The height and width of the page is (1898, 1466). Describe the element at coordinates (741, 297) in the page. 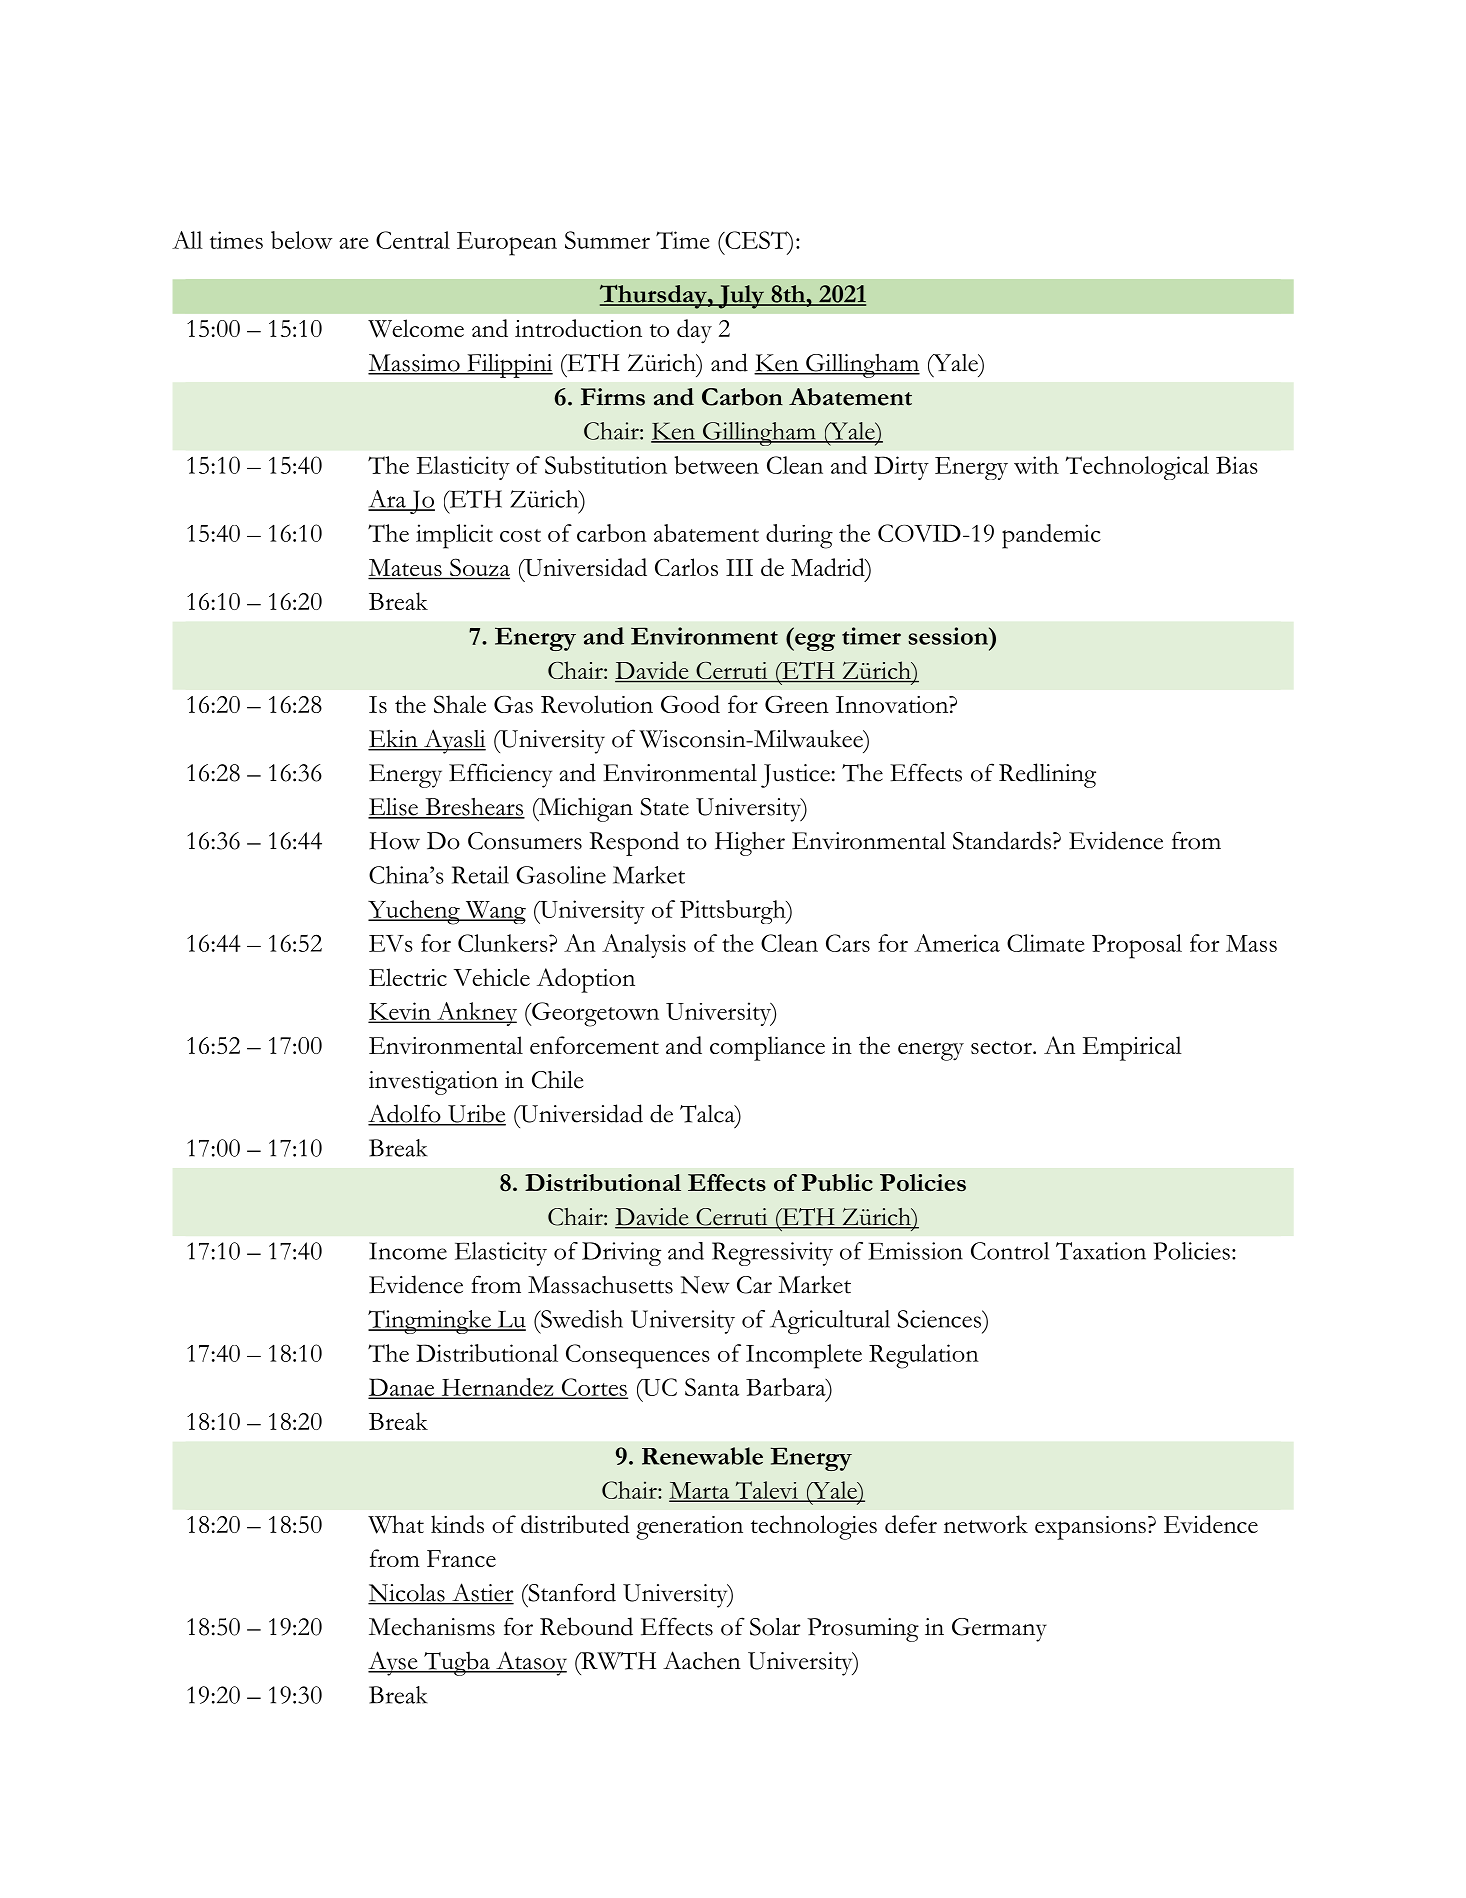

I see `July` at that location.
